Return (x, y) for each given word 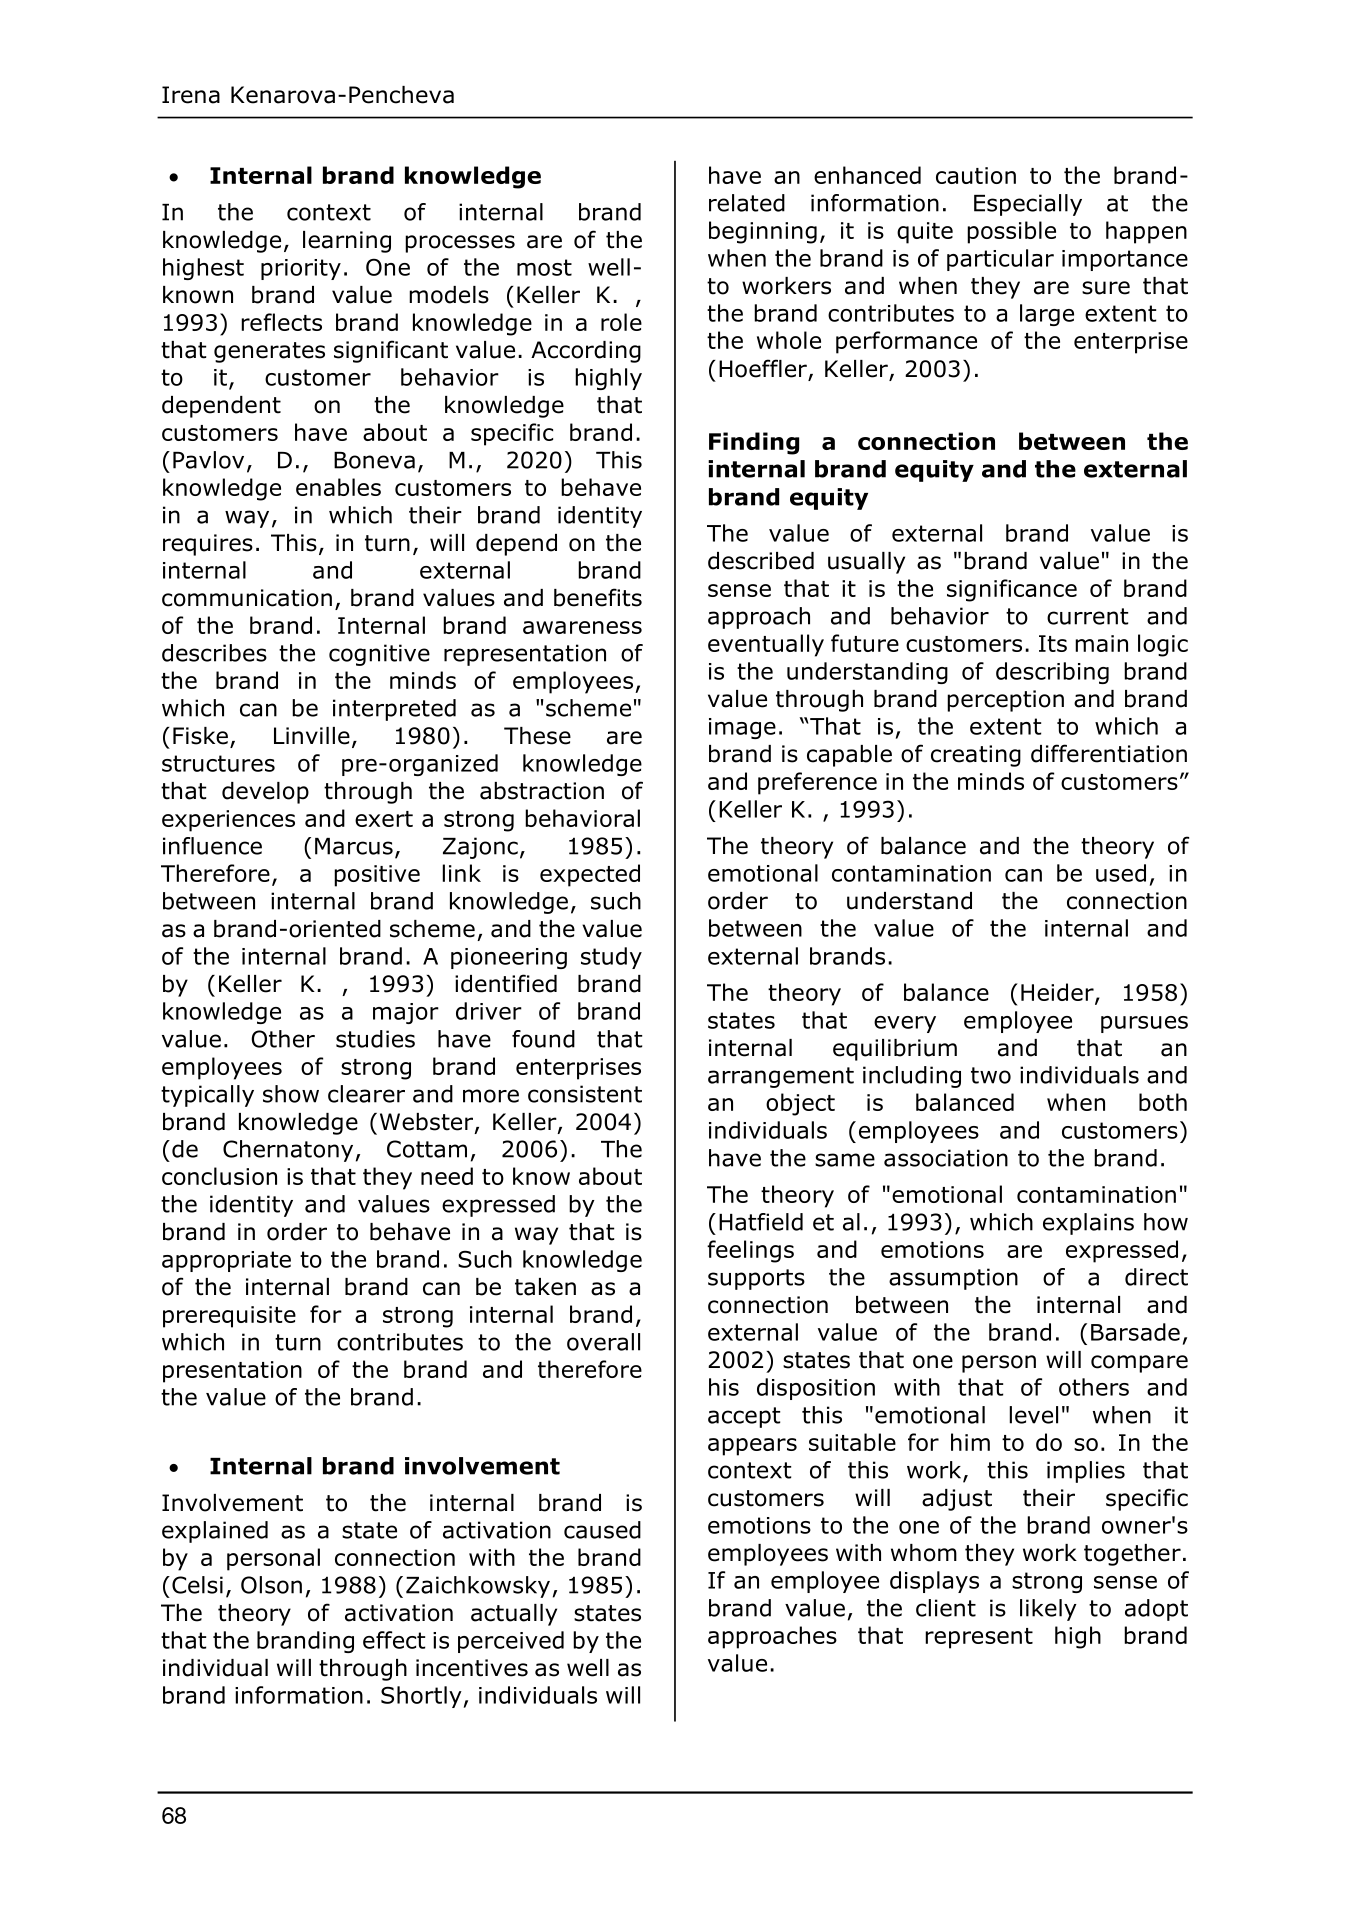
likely (1048, 1610)
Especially (1028, 205)
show (291, 1094)
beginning (763, 232)
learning (347, 242)
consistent (585, 1094)
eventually (766, 645)
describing (1052, 673)
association (946, 1158)
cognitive (379, 655)
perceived (511, 1642)
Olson (271, 1585)
